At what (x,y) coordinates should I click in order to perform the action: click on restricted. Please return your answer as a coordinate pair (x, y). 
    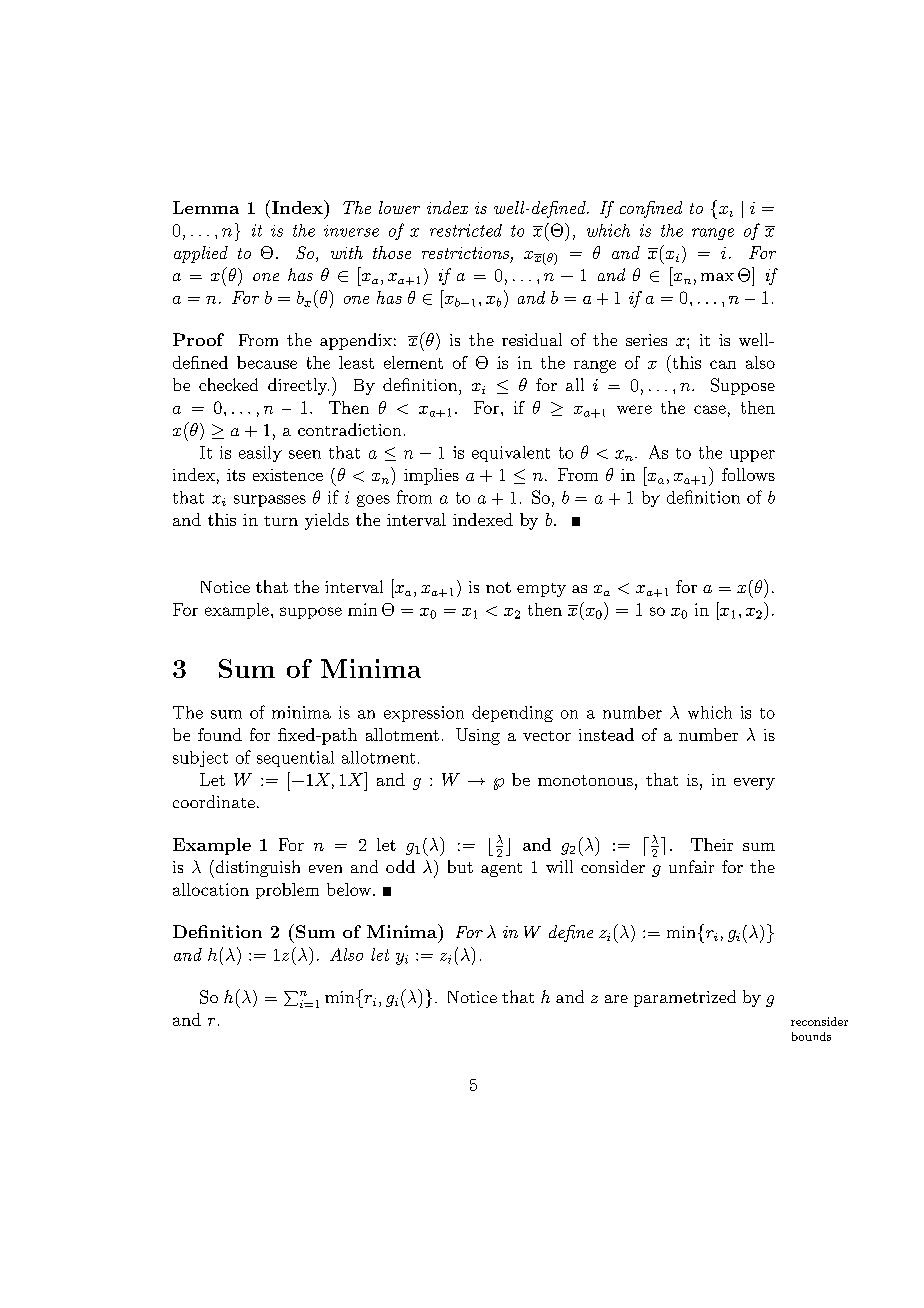
    Looking at the image, I should click on (466, 230).
